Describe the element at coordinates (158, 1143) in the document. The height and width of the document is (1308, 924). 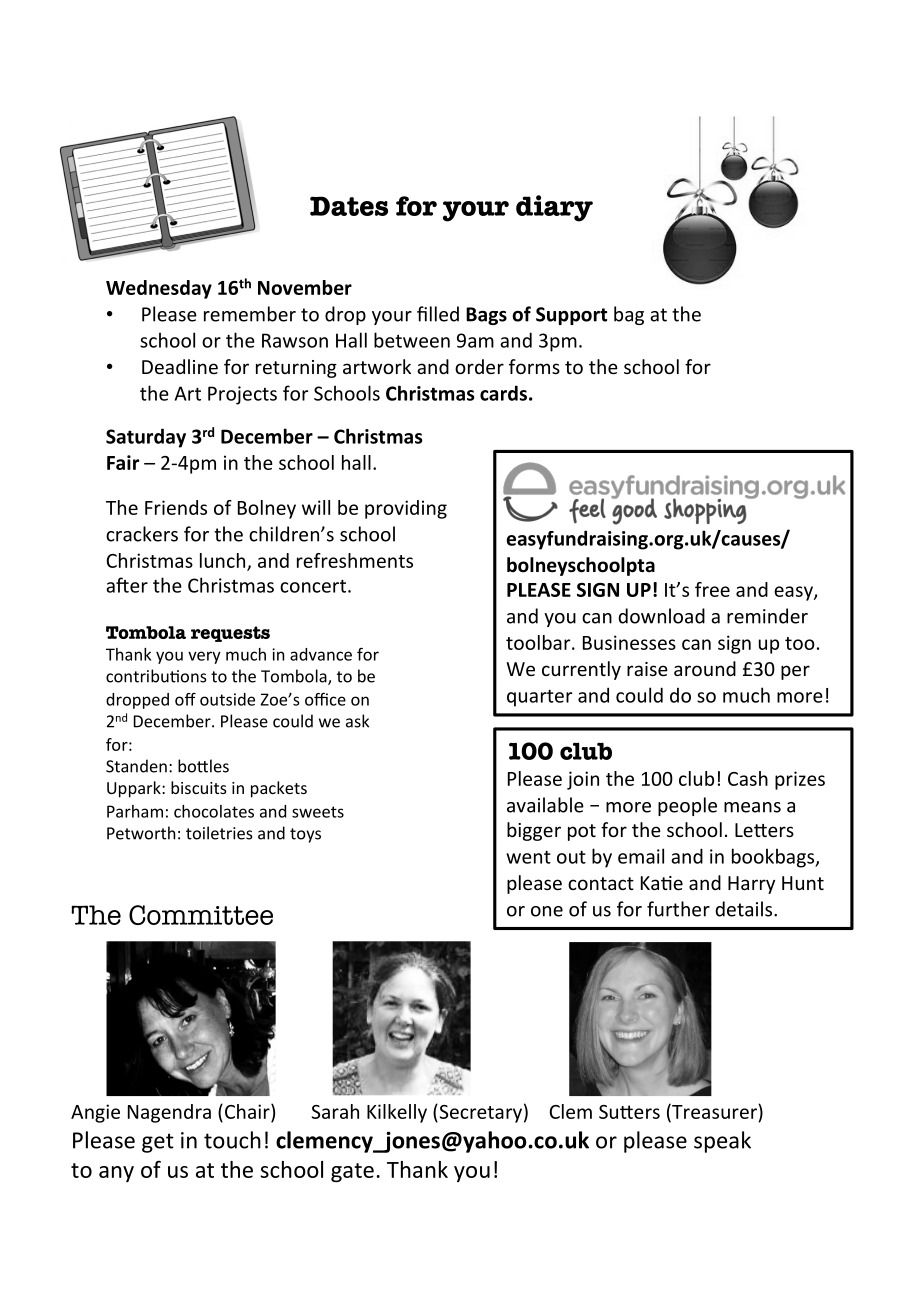
I see `get` at that location.
